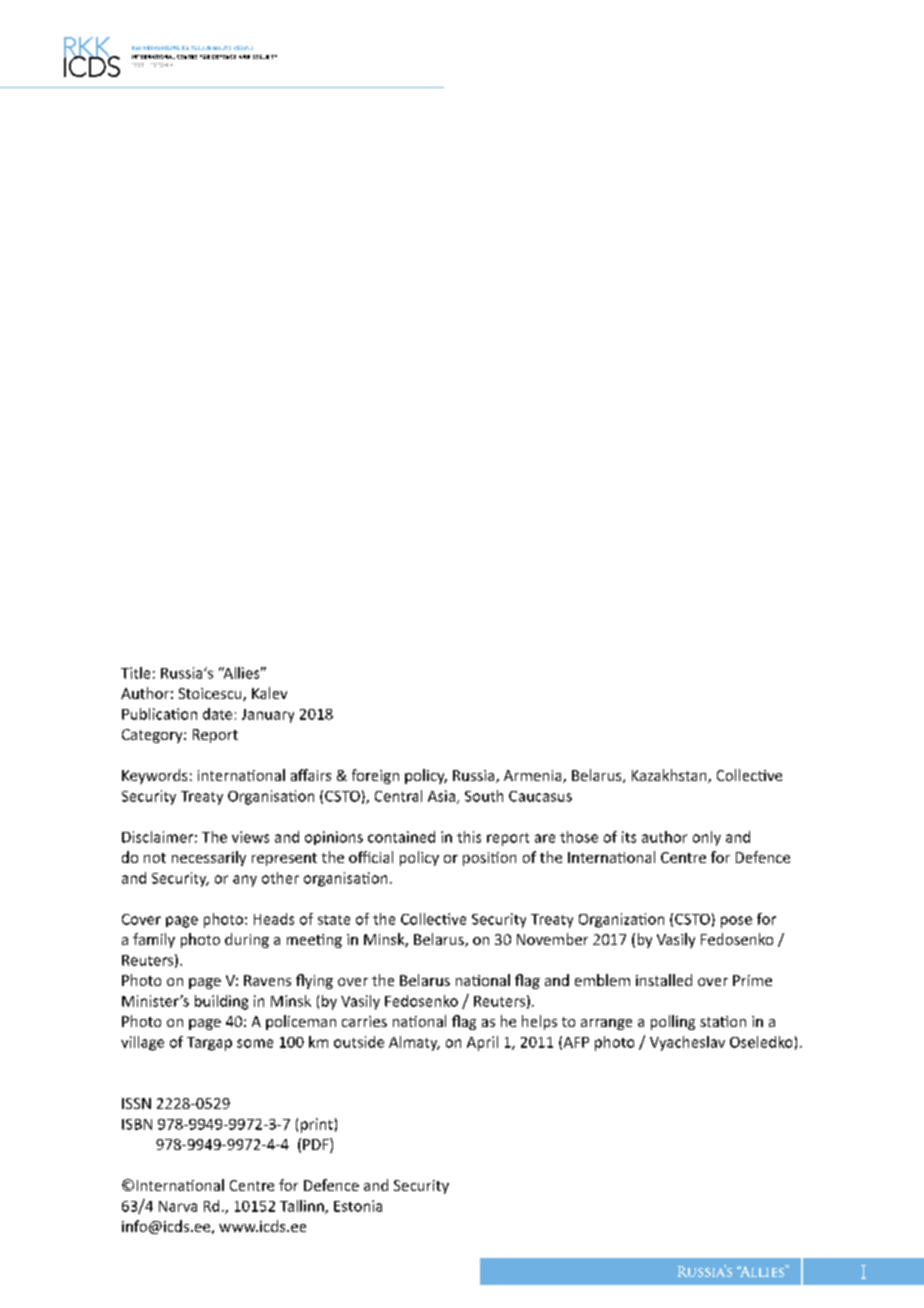 The image size is (924, 1308). What do you see at coordinates (217, 714) in the page?
I see `date` at bounding box center [217, 714].
